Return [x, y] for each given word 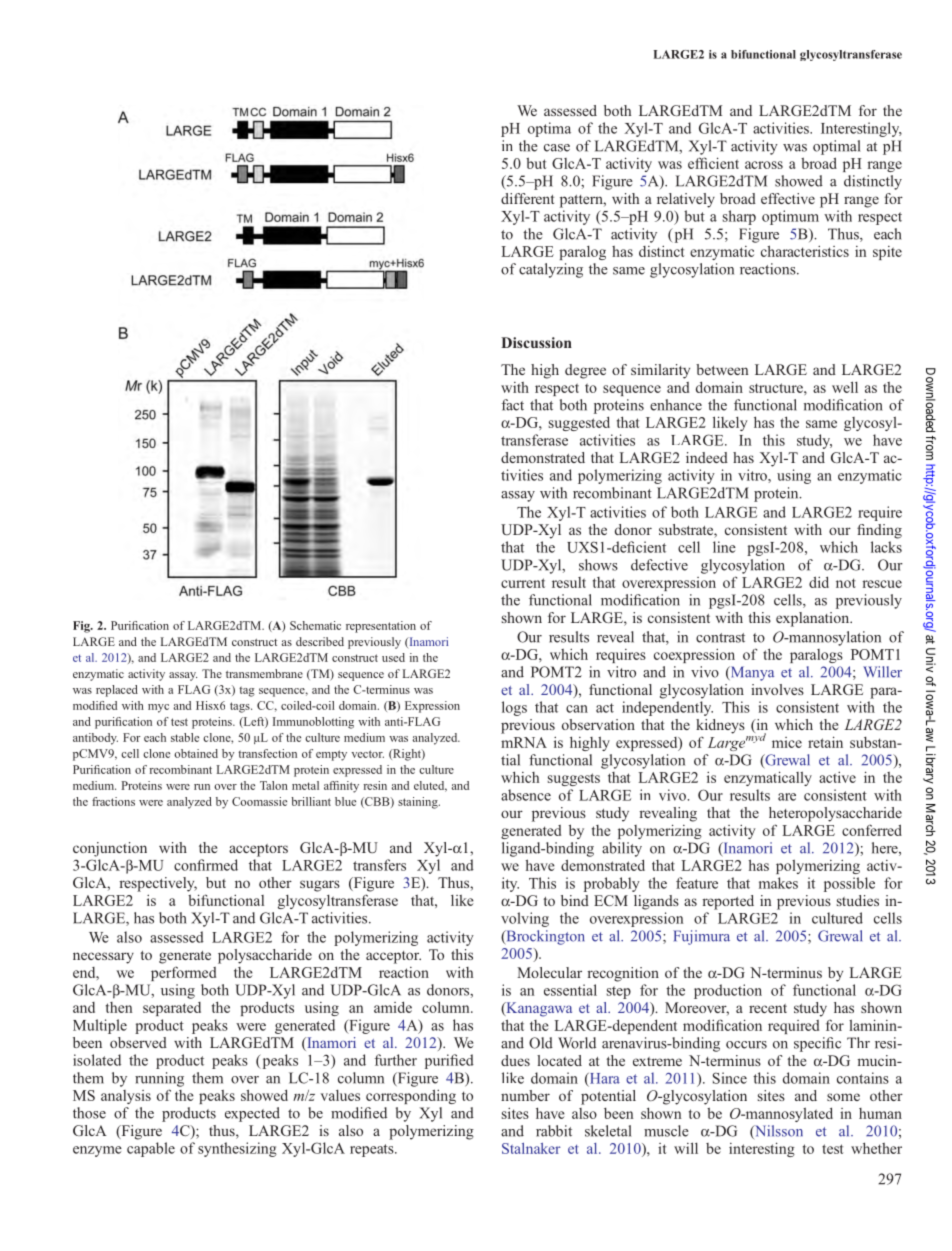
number [525, 1095]
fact [512, 405]
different [527, 198]
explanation [814, 619]
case [557, 148]
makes [778, 883]
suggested [579, 423]
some [843, 1097]
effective [788, 198]
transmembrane [264, 673]
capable [151, 1149]
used [393, 657]
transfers [379, 865]
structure [777, 388]
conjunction [110, 849]
